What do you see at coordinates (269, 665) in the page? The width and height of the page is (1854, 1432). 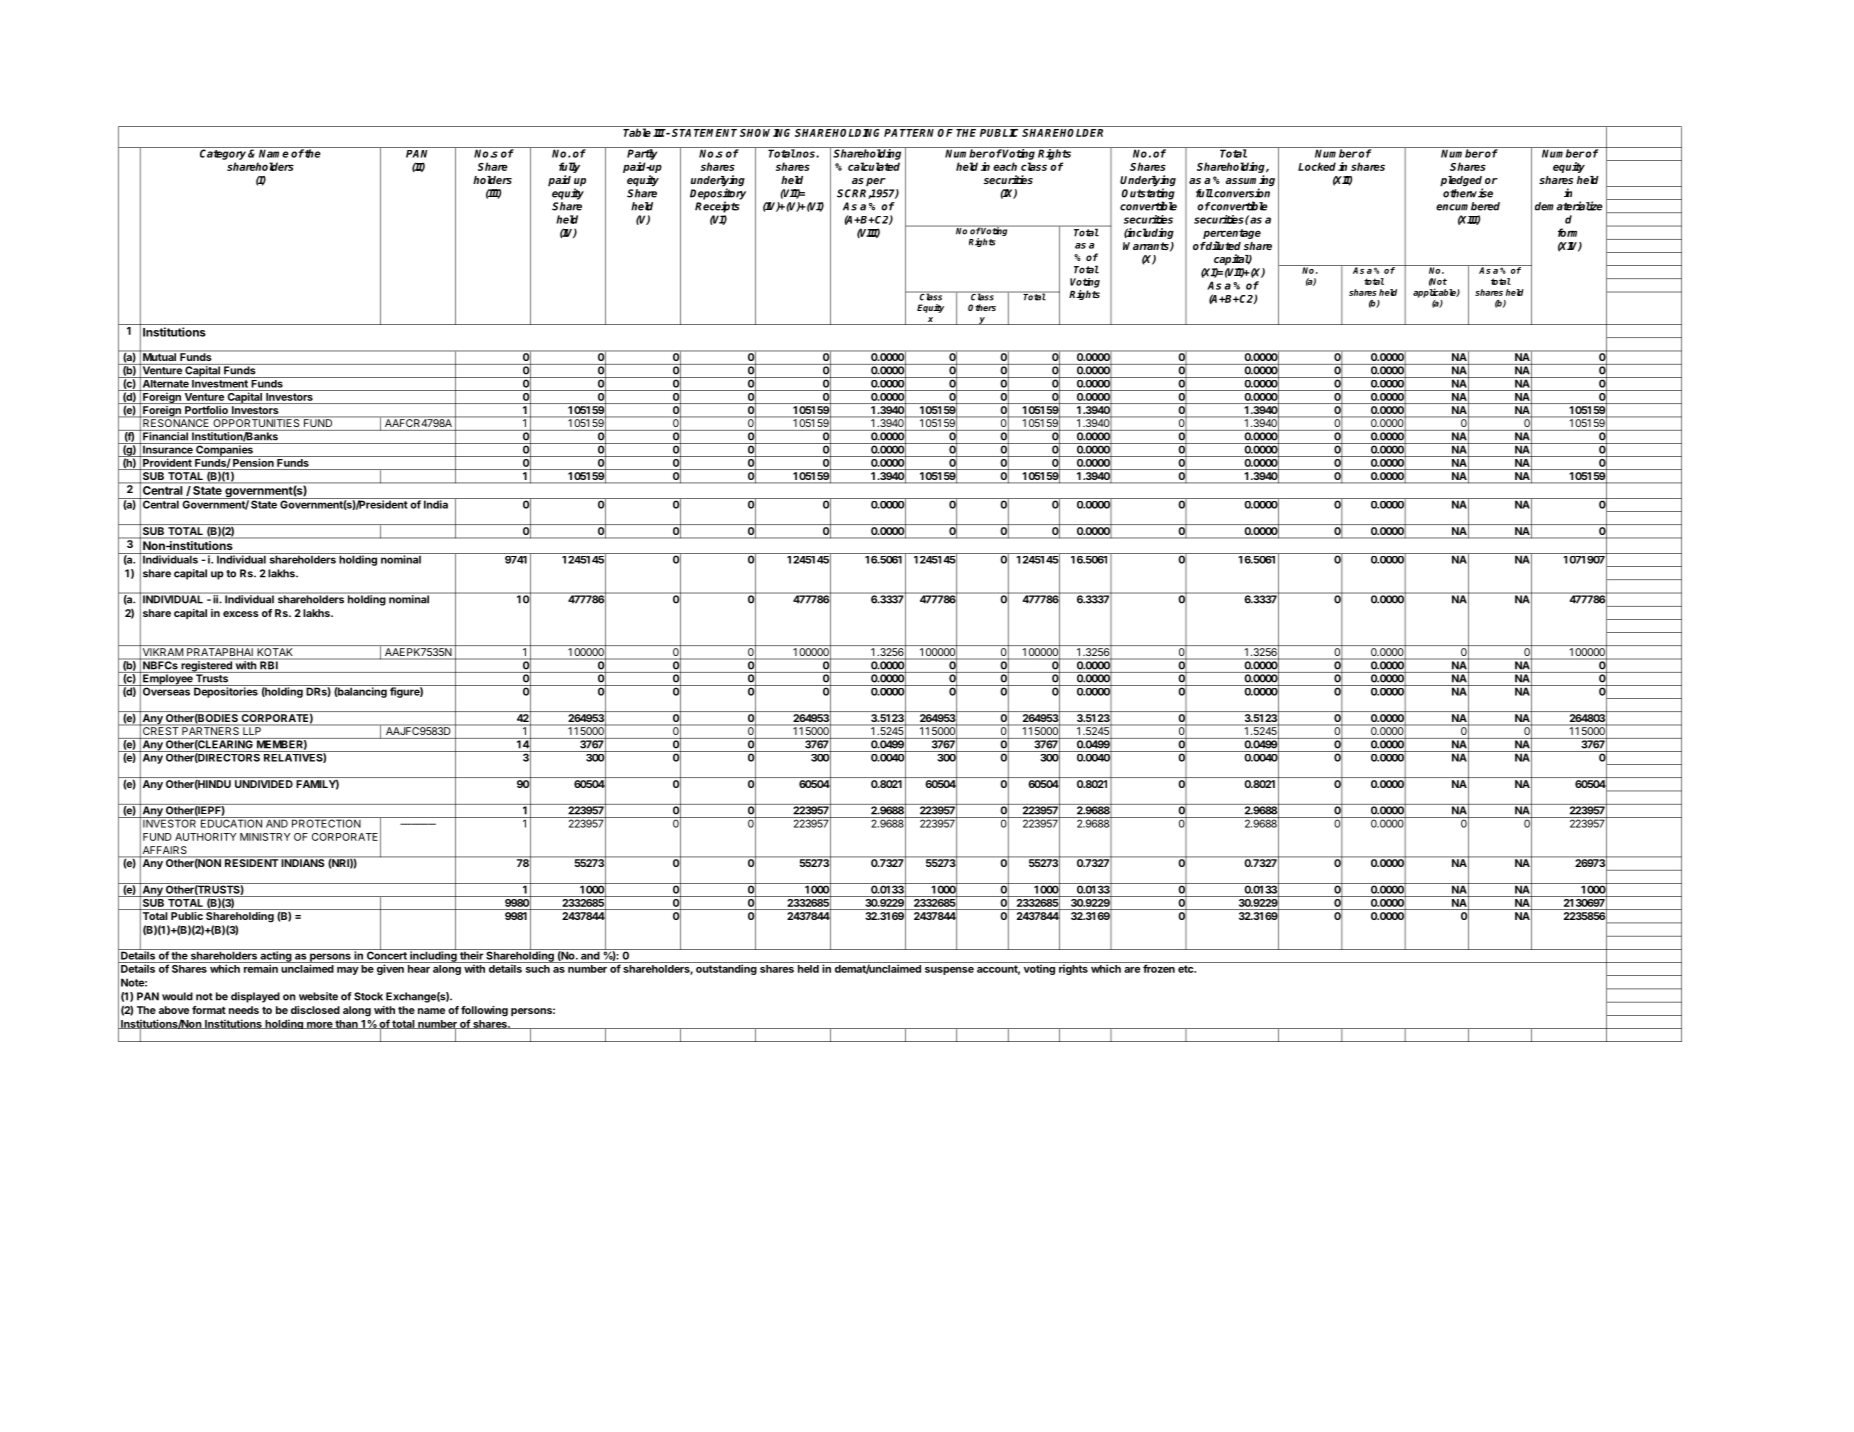 I see `RBI` at bounding box center [269, 665].
